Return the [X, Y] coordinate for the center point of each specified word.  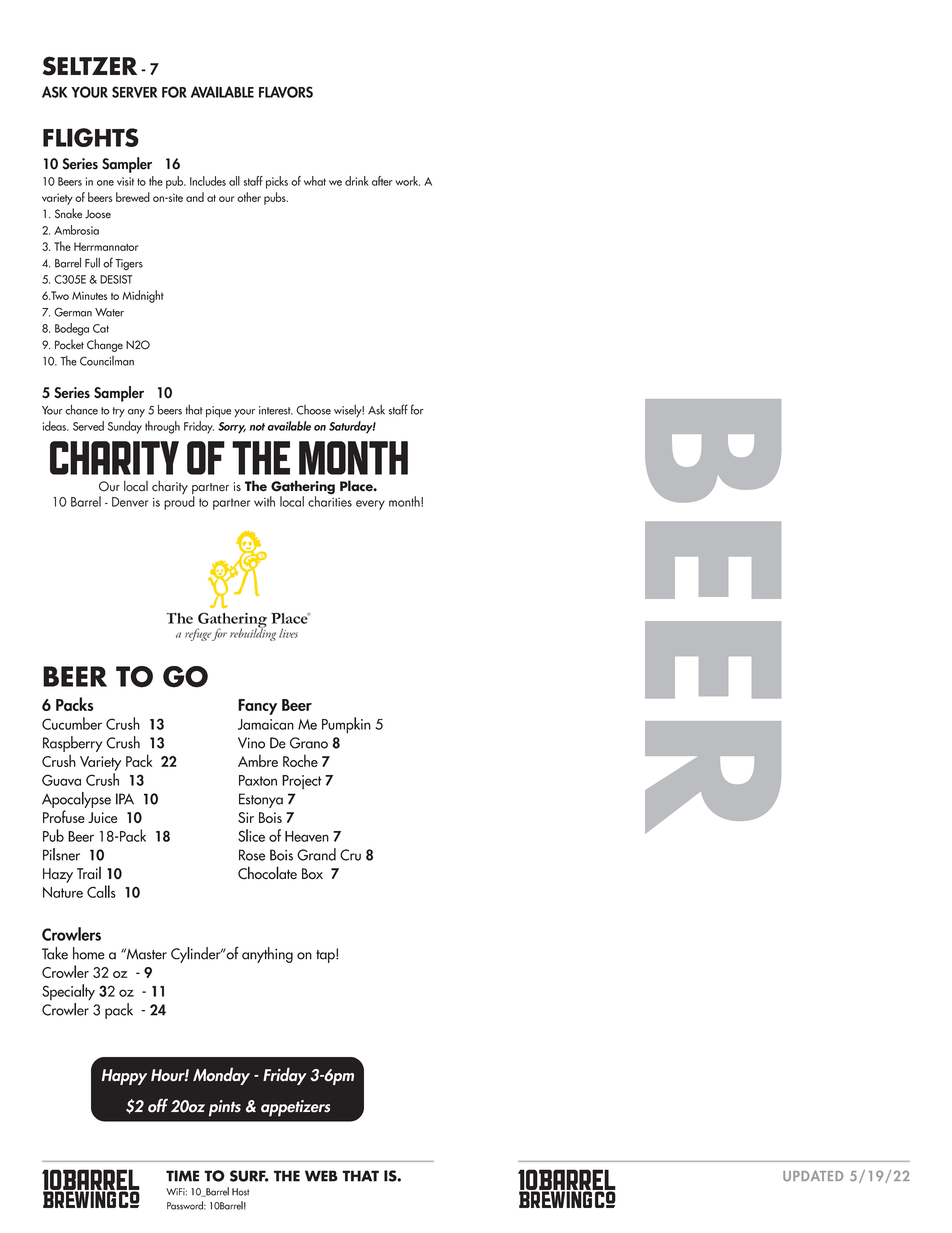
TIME [182, 1176]
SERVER [134, 92]
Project [302, 782]
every [370, 505]
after [382, 181]
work [407, 181]
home [89, 953]
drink [357, 181]
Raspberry [73, 744]
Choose [313, 410]
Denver [130, 502]
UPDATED [813, 1175]
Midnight [143, 296]
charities [330, 500]
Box [312, 874]
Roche [300, 761]
